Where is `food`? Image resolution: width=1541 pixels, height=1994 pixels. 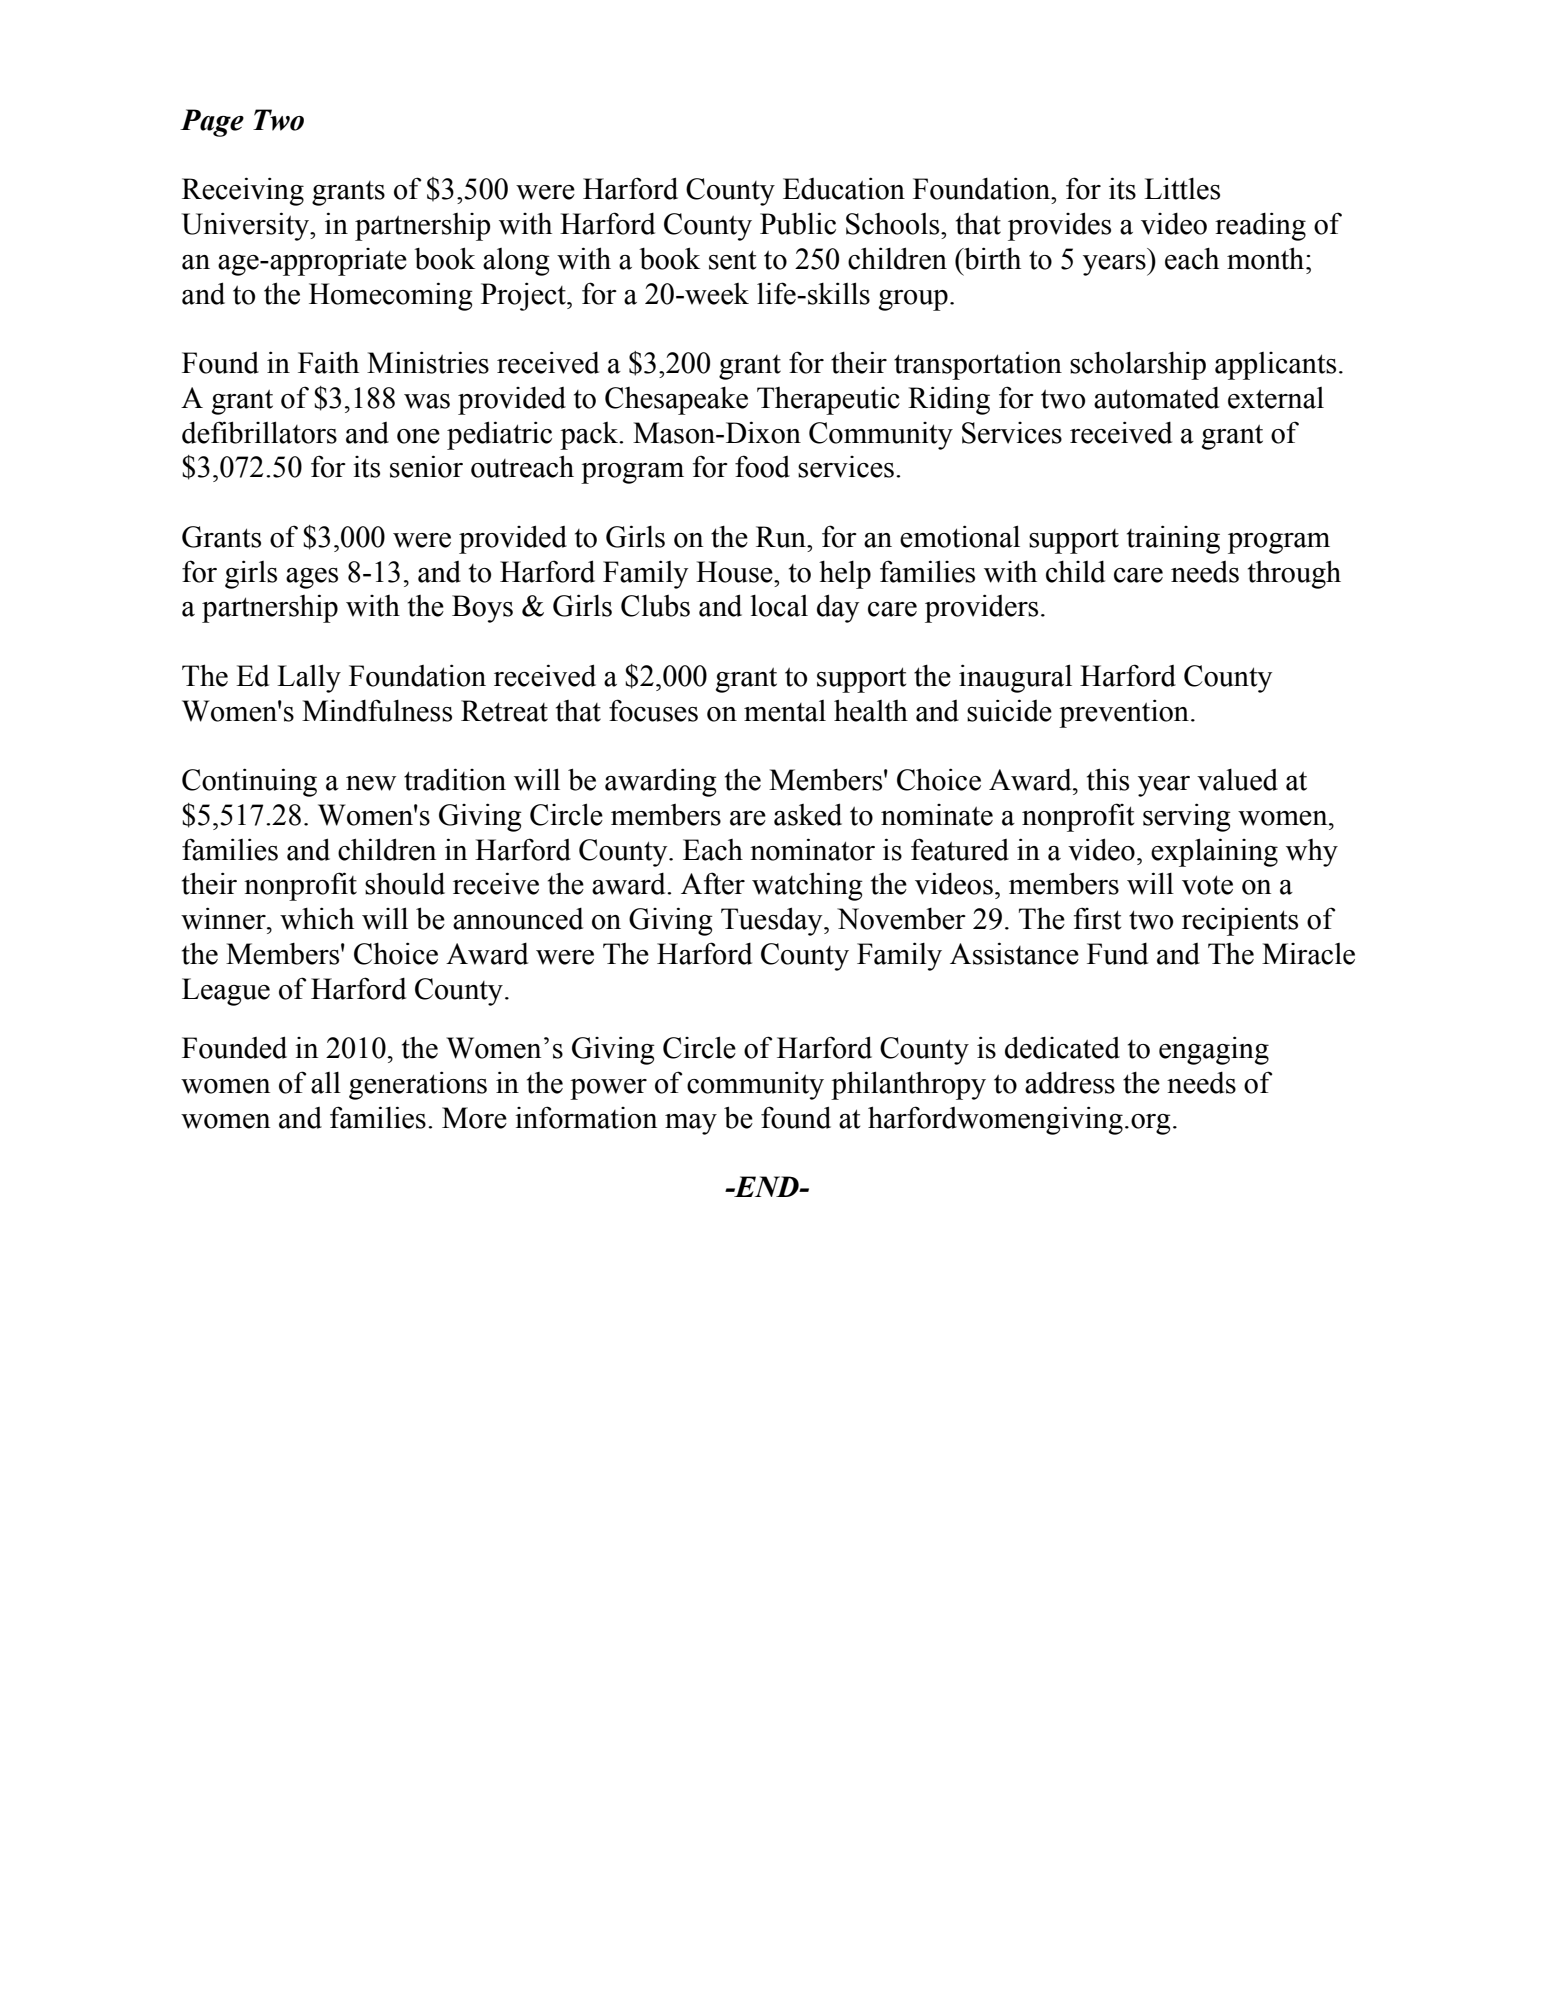 food is located at coordinates (762, 466).
